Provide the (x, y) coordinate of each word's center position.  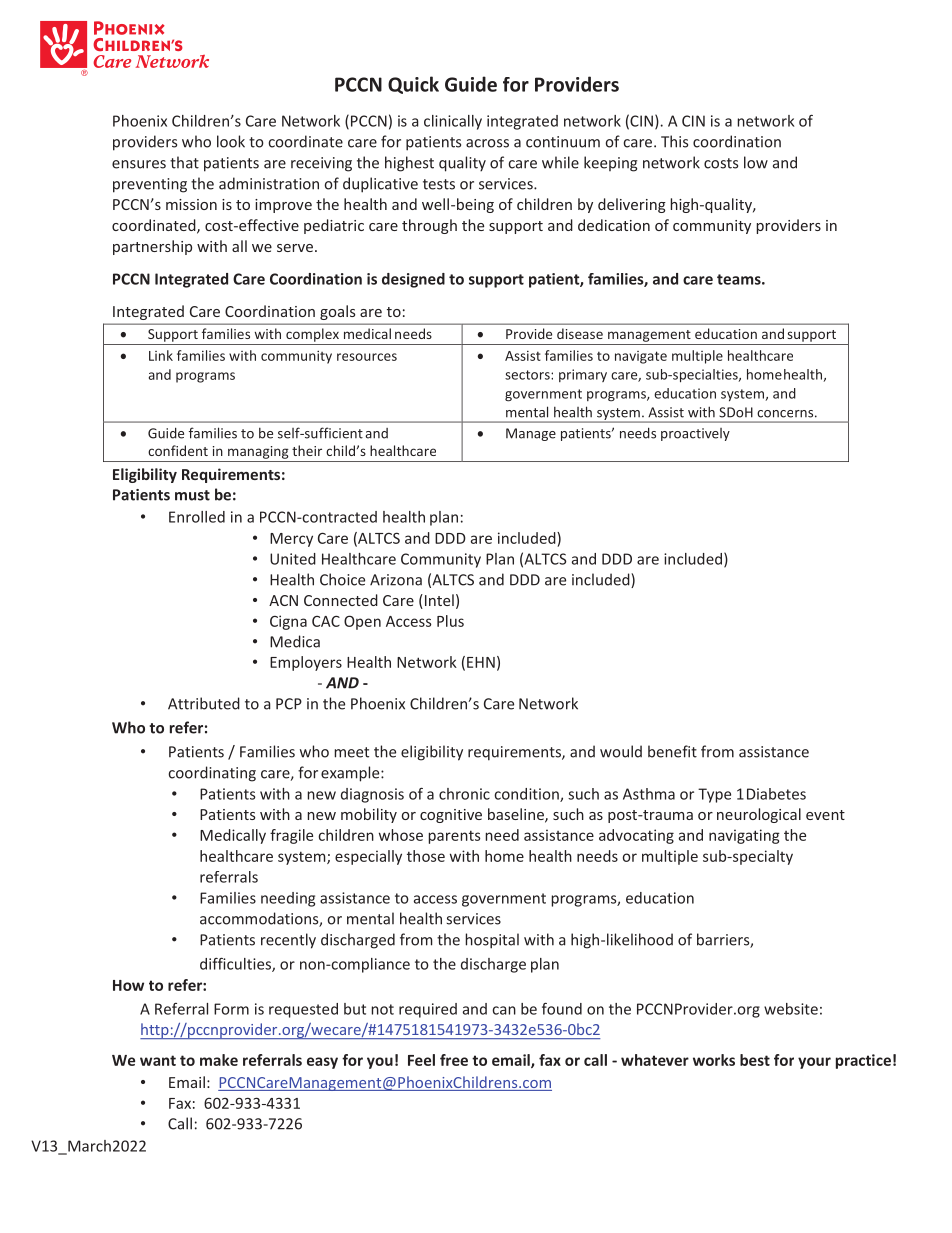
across (487, 143)
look (231, 141)
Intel (438, 601)
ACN (283, 600)
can (504, 1010)
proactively (695, 434)
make (219, 1060)
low (756, 162)
